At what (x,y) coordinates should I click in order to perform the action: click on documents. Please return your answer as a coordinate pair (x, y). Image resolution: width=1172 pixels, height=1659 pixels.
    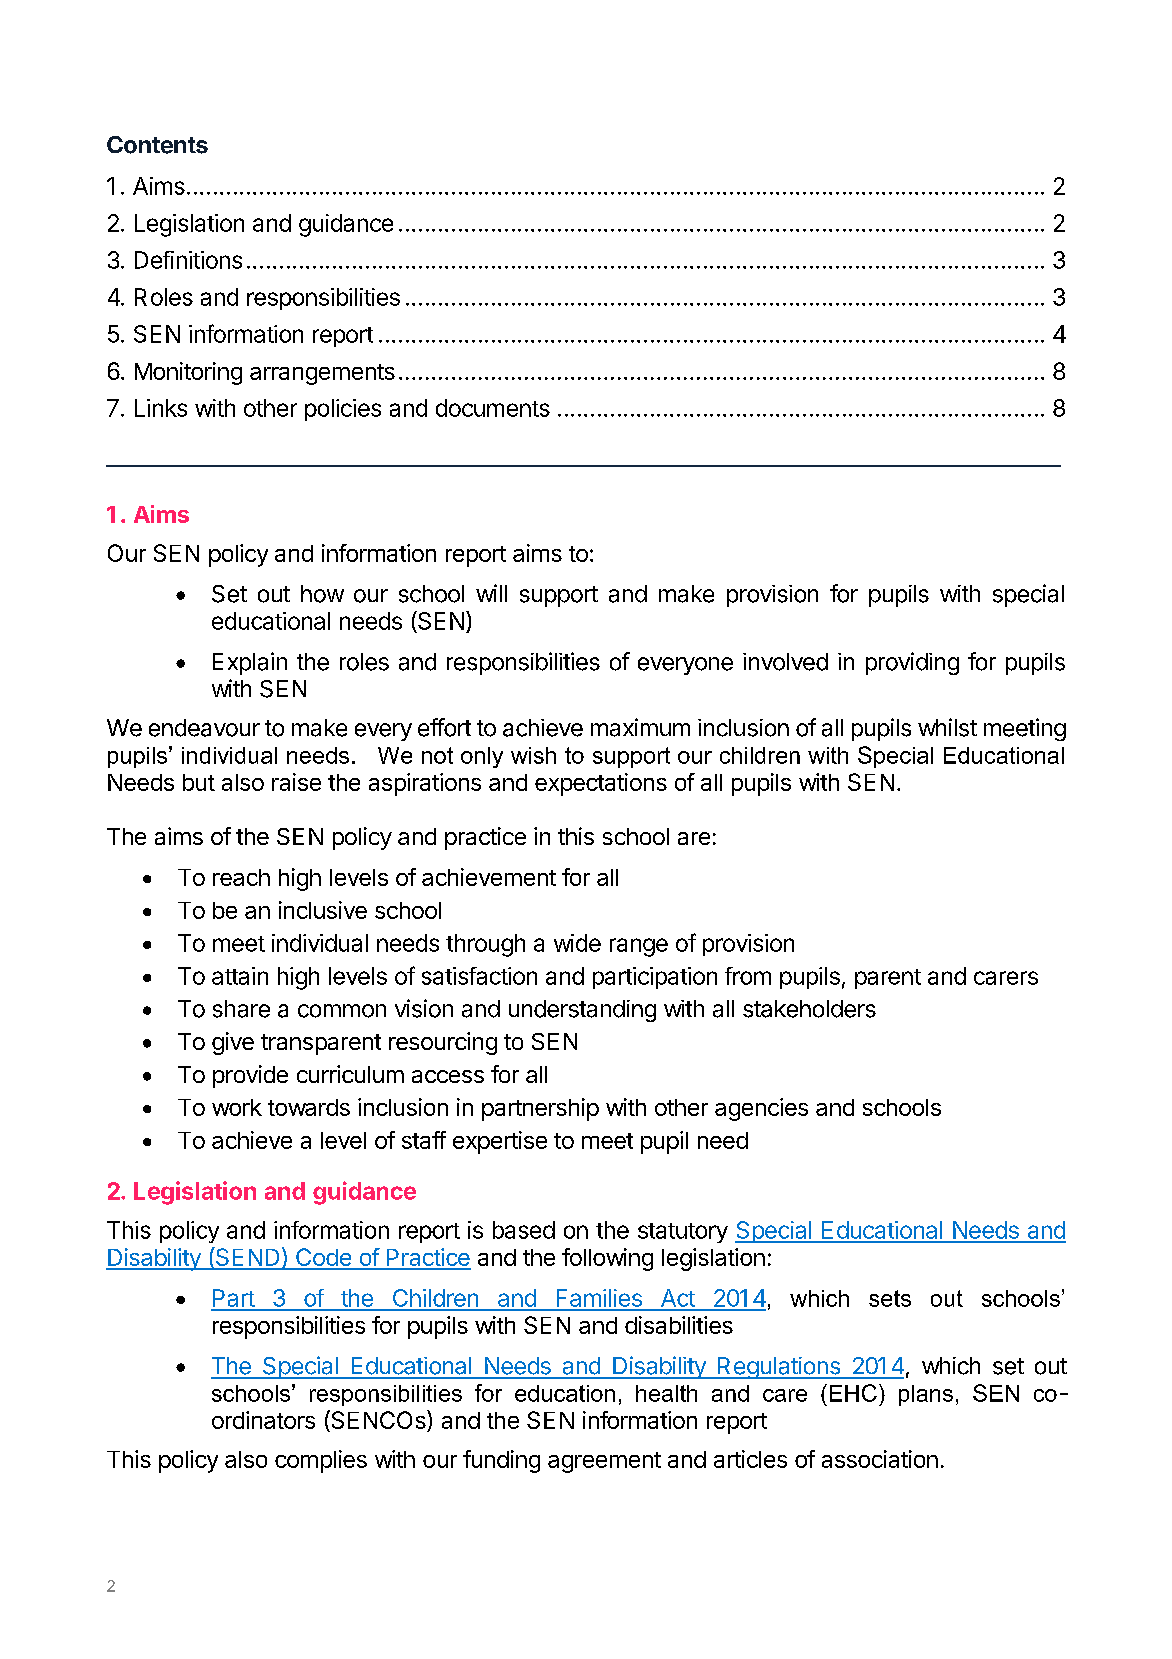
    Looking at the image, I should click on (493, 408).
